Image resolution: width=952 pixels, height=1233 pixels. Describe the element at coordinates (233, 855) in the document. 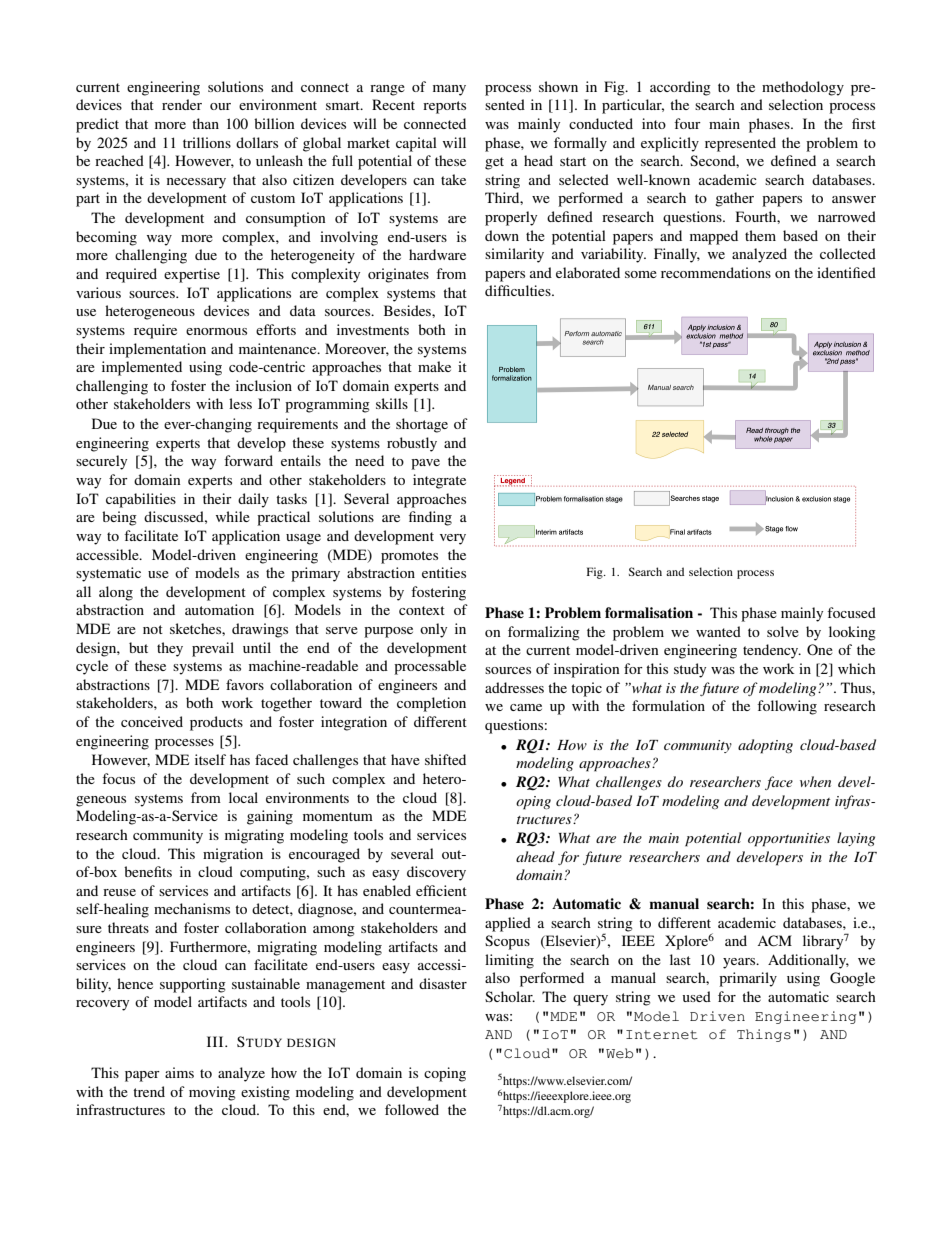

I see `migration` at that location.
